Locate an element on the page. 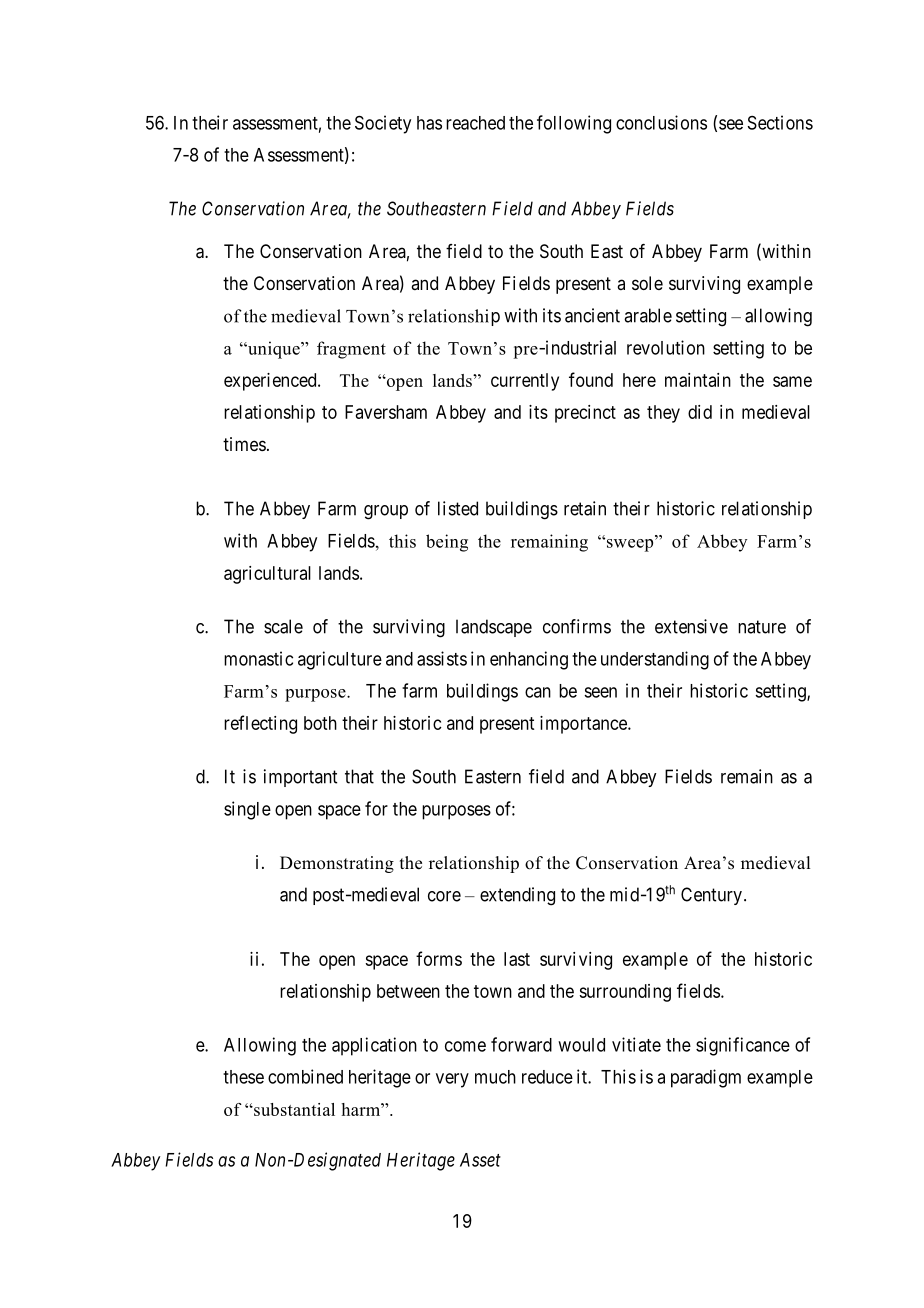 Image resolution: width=924 pixels, height=1308 pixels. paradigm is located at coordinates (706, 1078).
